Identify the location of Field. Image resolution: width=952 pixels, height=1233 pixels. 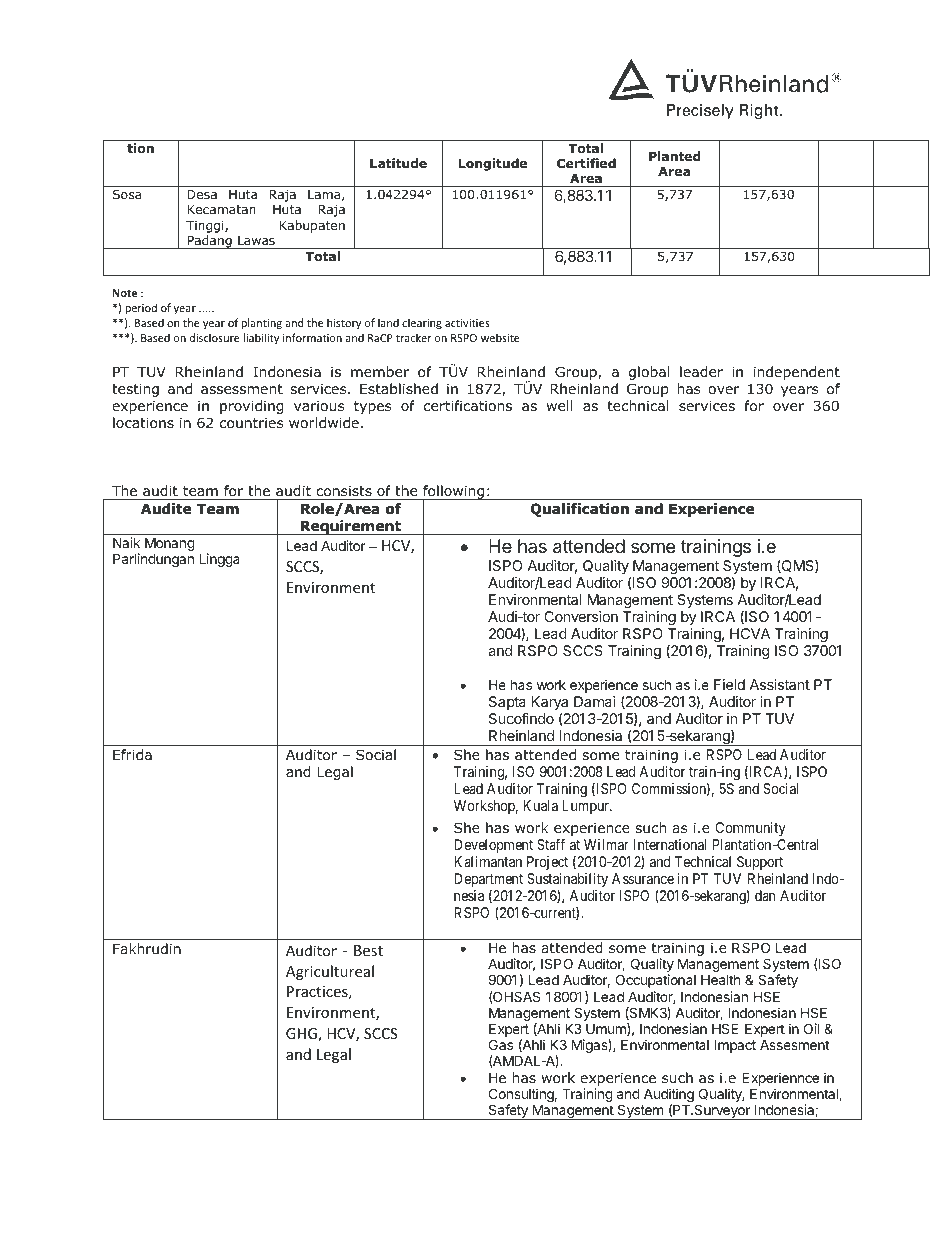
(729, 684).
